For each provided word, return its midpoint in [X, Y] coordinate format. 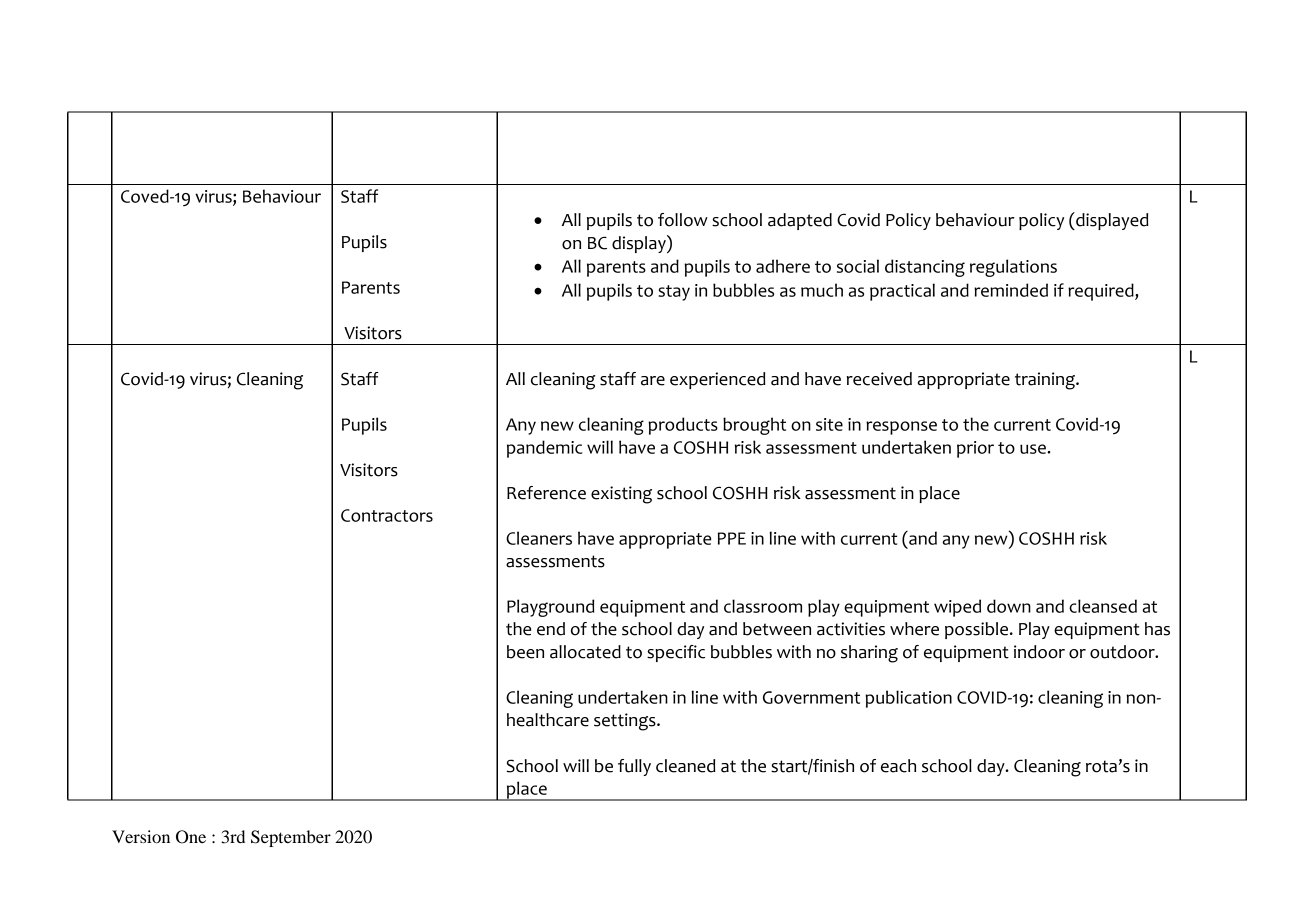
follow [683, 220]
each [898, 766]
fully [634, 767]
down [1009, 606]
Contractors [387, 515]
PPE [732, 538]
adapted [800, 221]
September [291, 838]
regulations [1013, 268]
